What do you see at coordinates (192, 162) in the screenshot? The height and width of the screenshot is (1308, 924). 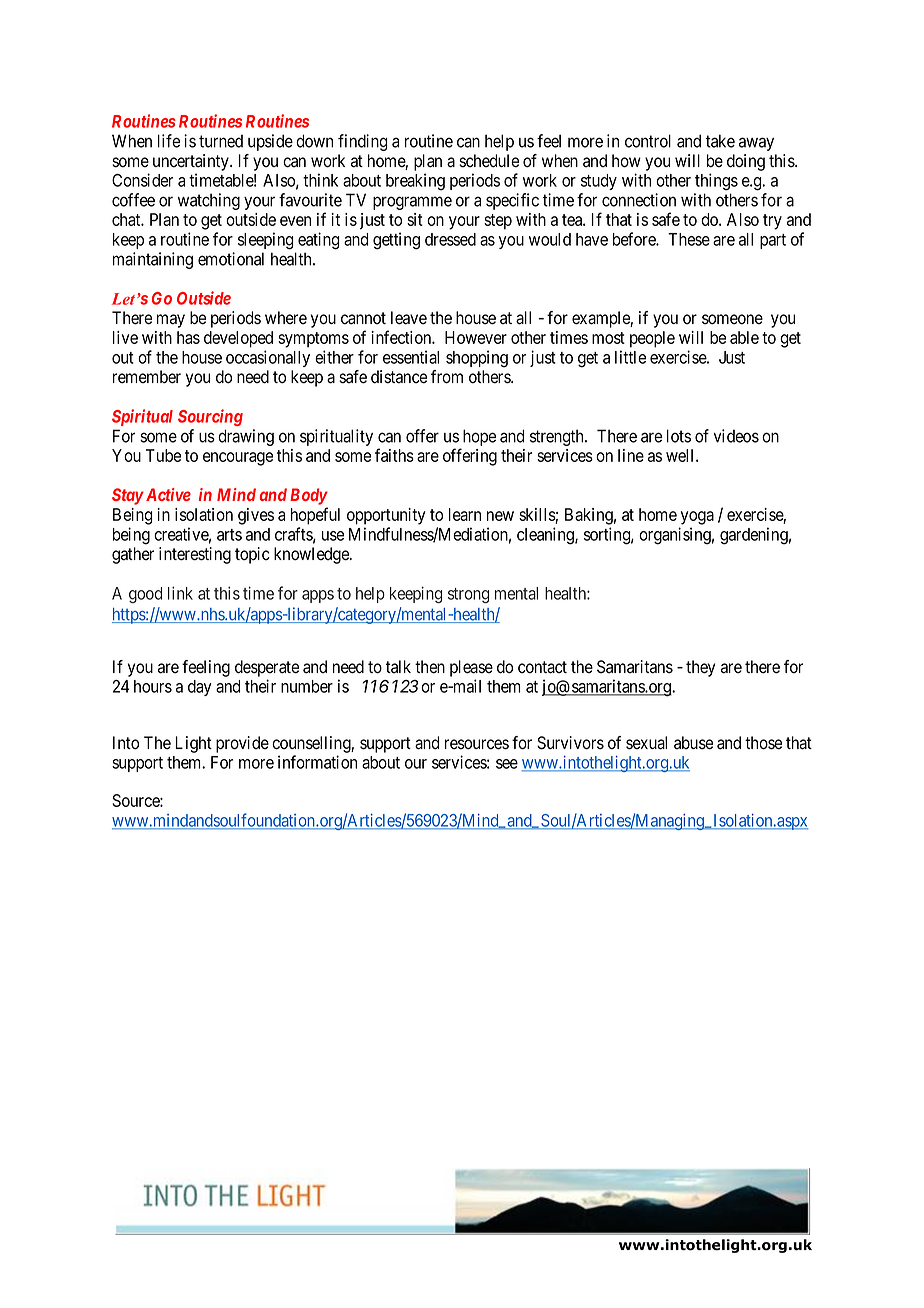 I see `uncertainty` at bounding box center [192, 162].
